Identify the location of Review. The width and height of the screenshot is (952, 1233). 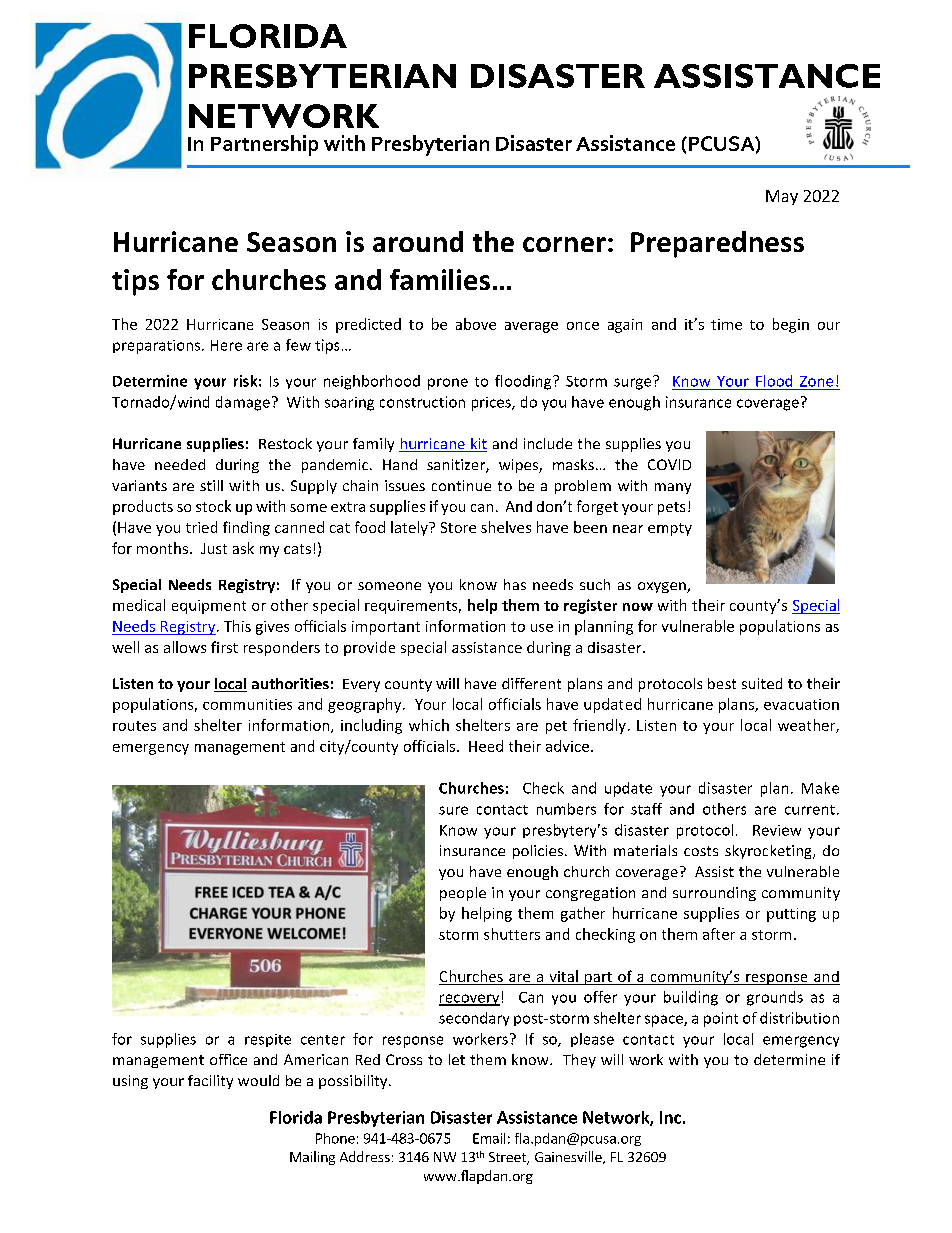
(777, 830).
